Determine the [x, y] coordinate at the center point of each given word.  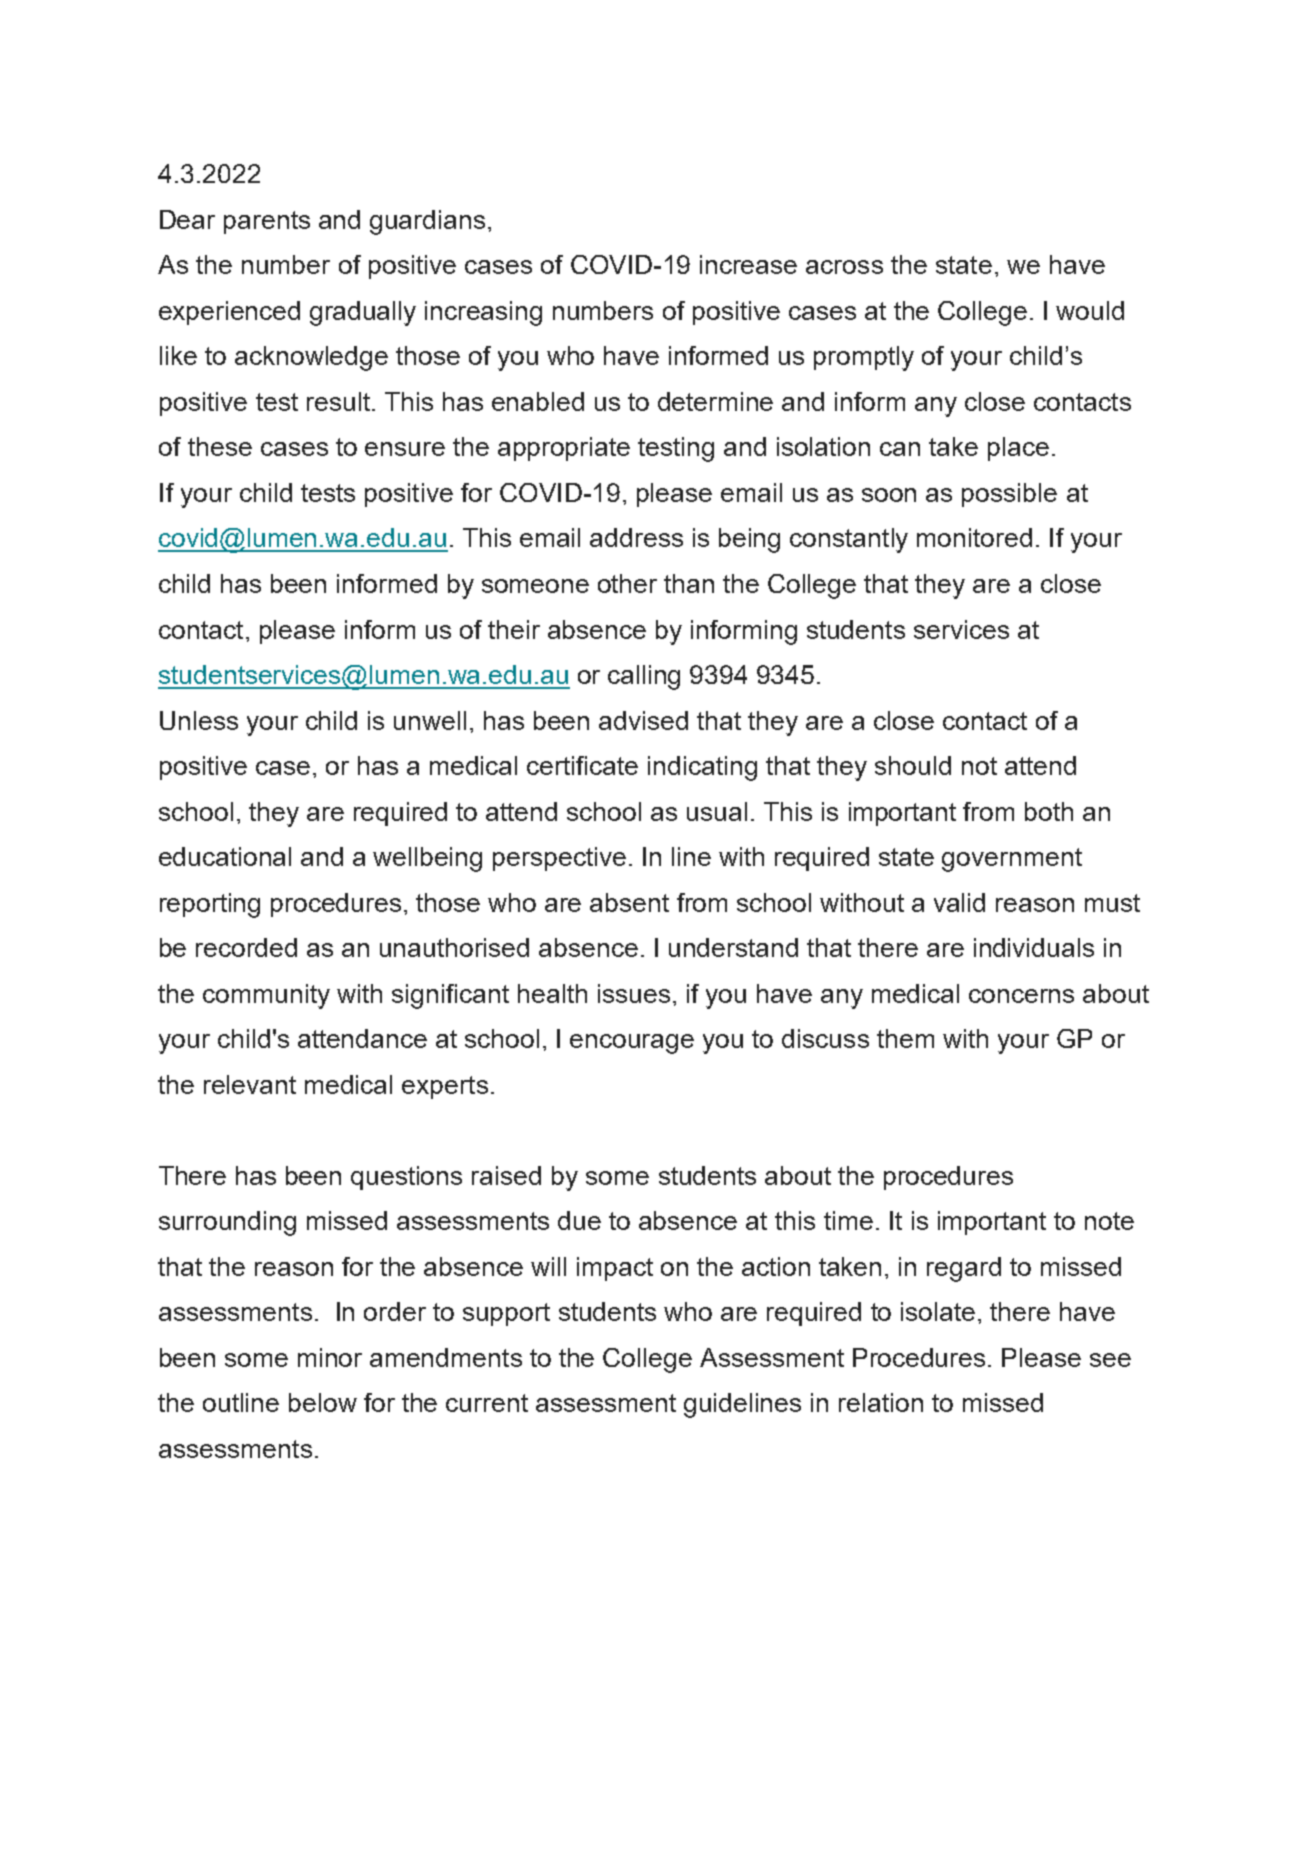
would [1090, 310]
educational [225, 856]
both [1049, 811]
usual [717, 811]
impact [615, 1269]
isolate [938, 1311]
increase [748, 264]
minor [330, 1357]
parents [267, 222]
